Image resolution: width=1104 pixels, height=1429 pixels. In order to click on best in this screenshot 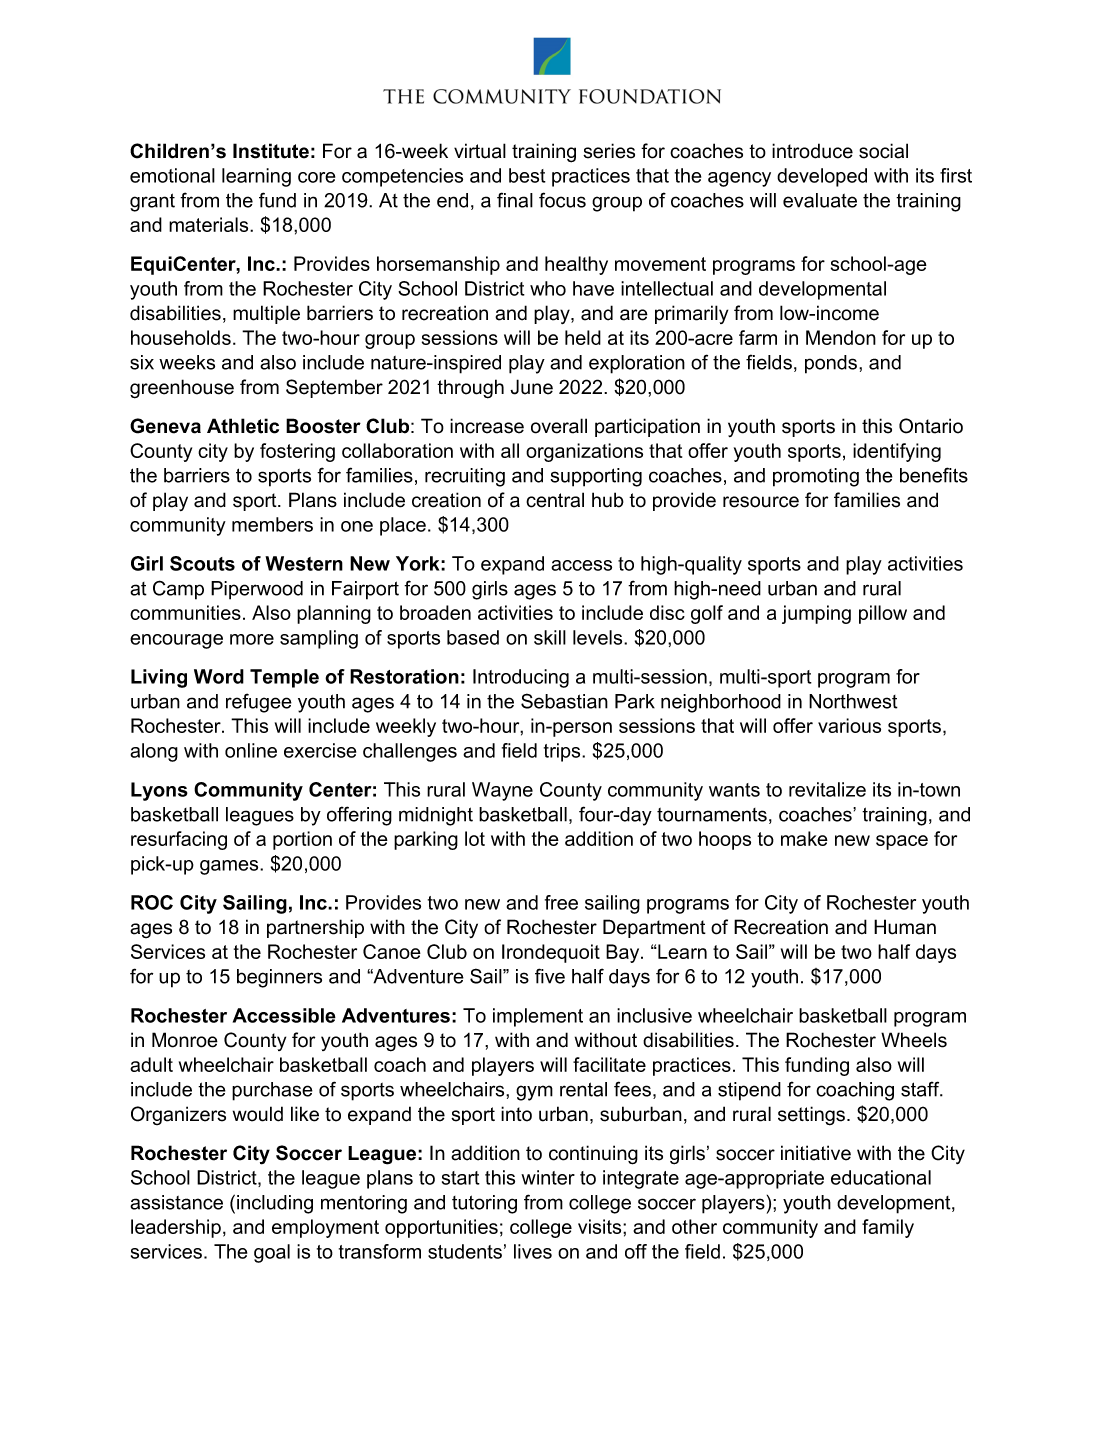, I will do `click(527, 175)`.
